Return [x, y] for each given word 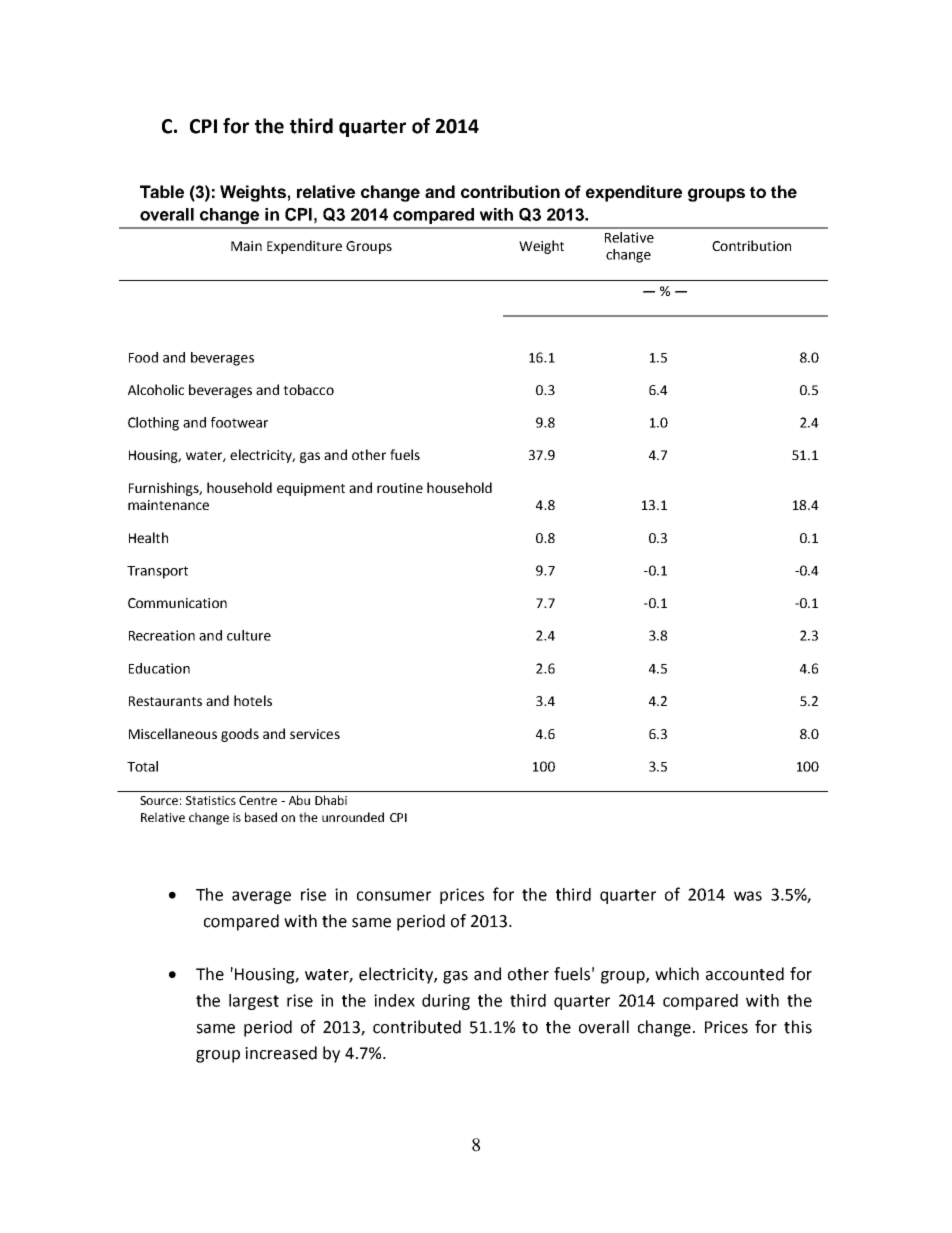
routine [400, 488]
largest [254, 1002]
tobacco [308, 389]
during [446, 1002]
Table [162, 191]
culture [249, 635]
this [798, 1027]
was [748, 896]
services [315, 734]
